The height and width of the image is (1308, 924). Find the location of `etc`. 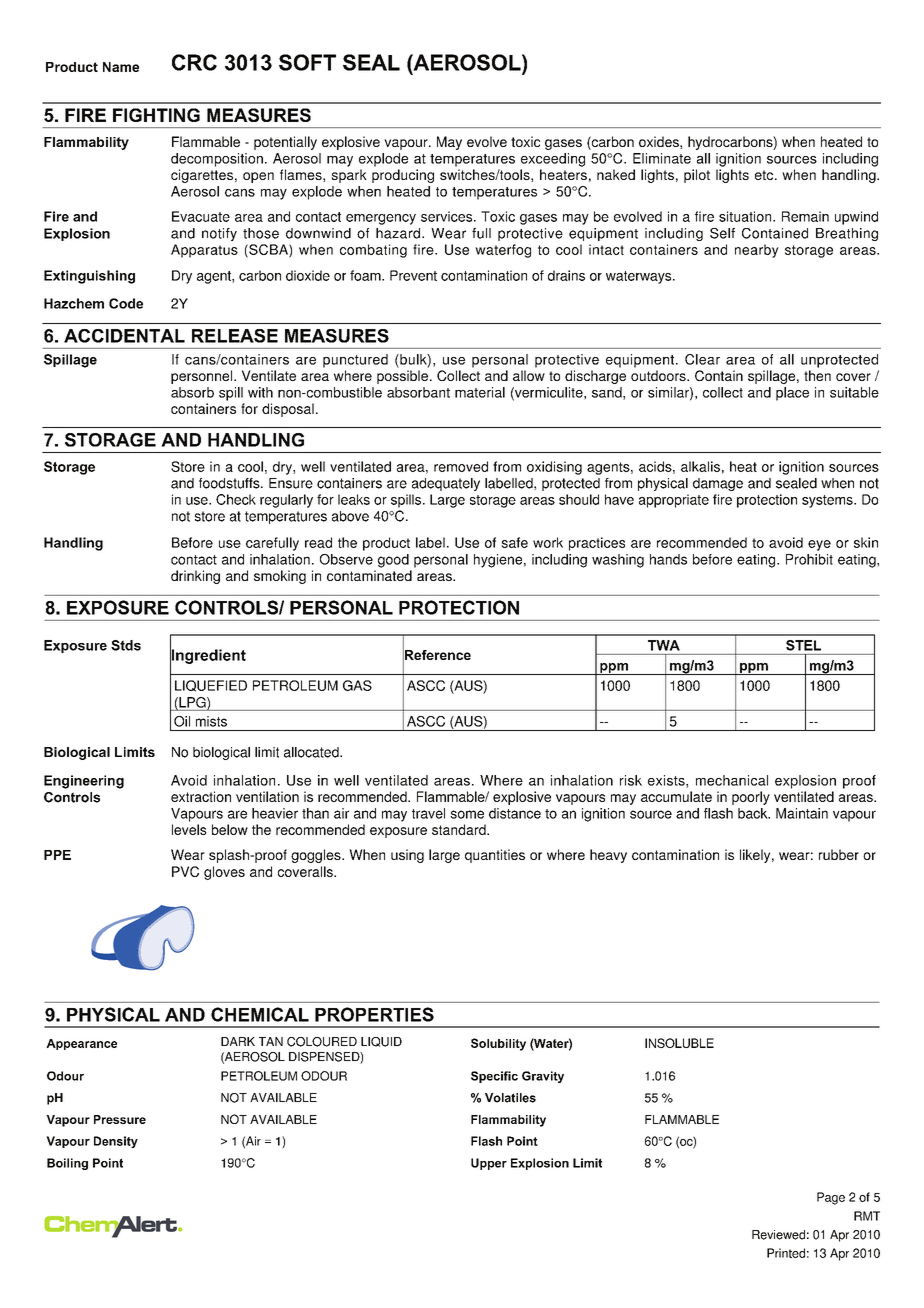

etc is located at coordinates (765, 175).
